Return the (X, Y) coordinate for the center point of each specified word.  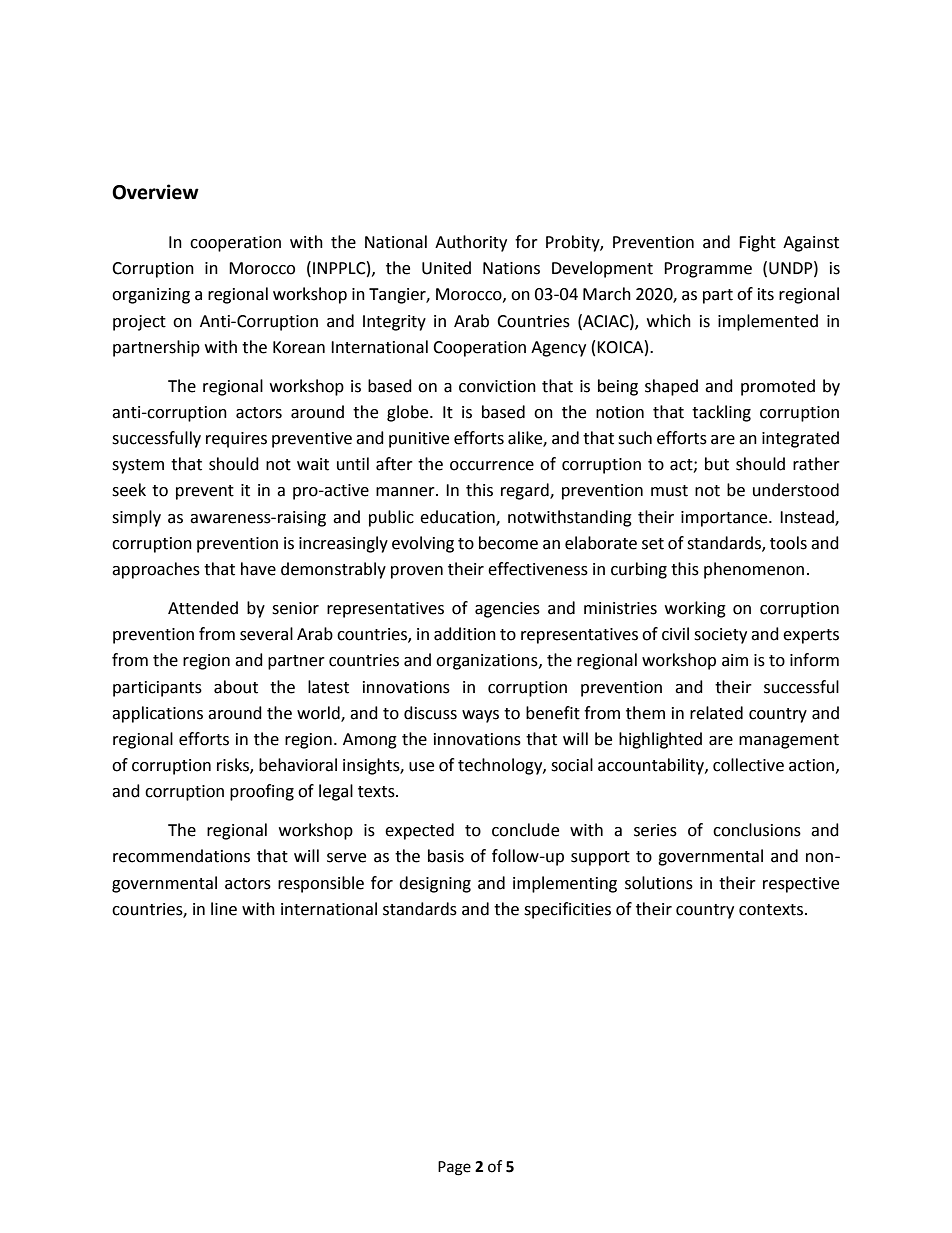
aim (735, 660)
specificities (567, 910)
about (236, 687)
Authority (471, 243)
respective (801, 885)
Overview (155, 192)
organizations (488, 662)
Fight (757, 243)
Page (454, 1168)
